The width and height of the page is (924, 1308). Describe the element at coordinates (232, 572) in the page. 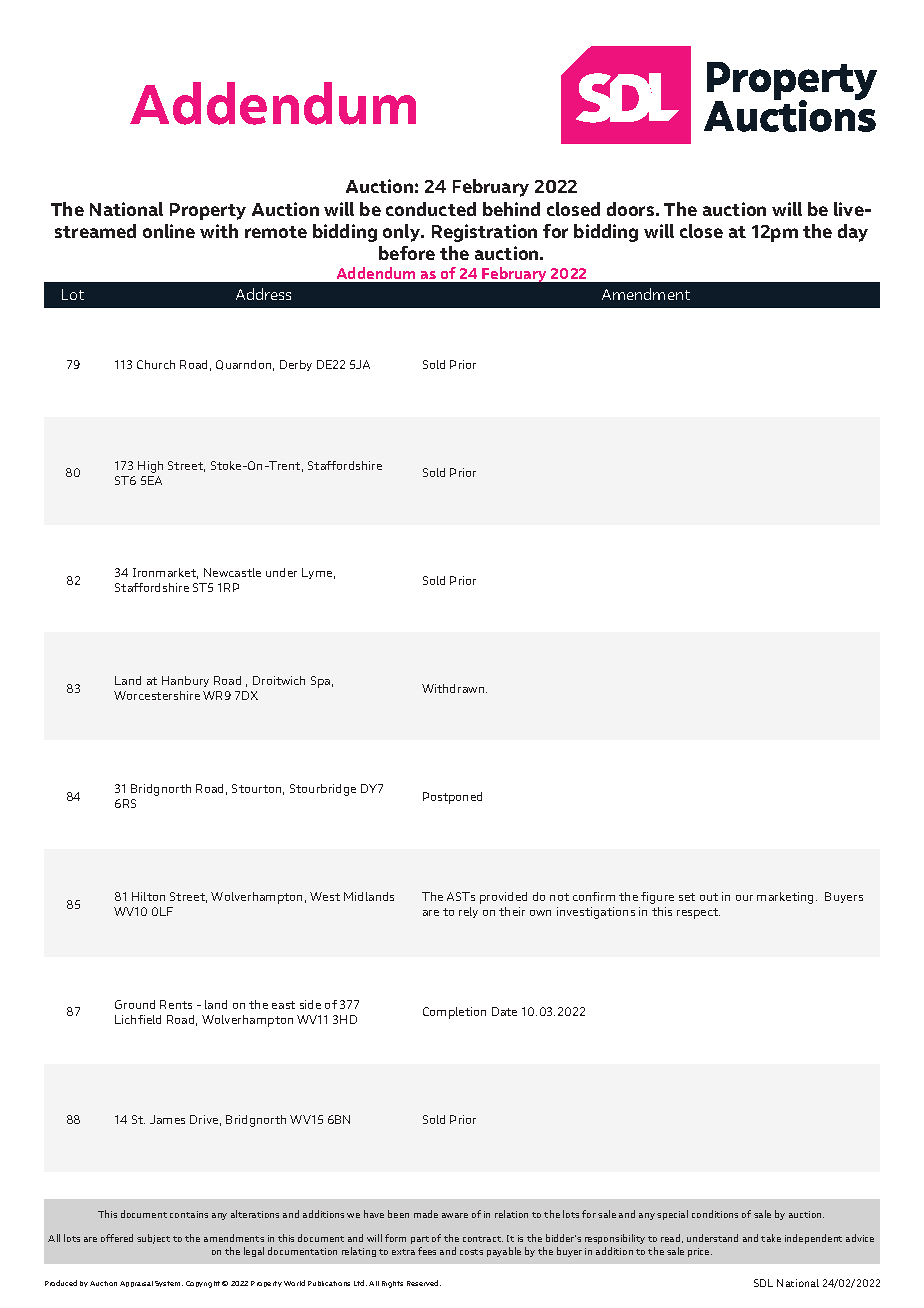

I see `Newcastle` at that location.
